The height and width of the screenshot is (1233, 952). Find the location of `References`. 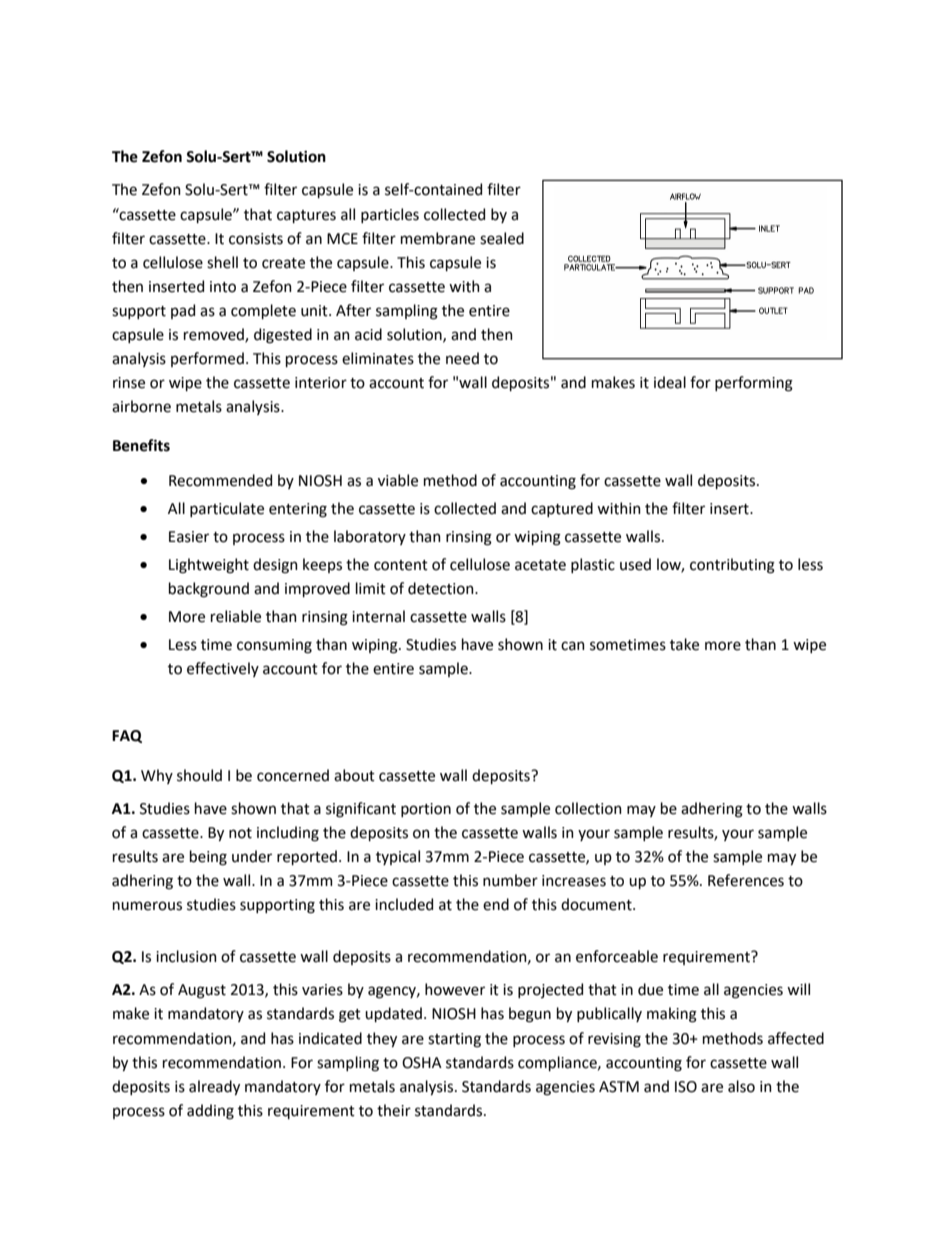

References is located at coordinates (746, 880).
